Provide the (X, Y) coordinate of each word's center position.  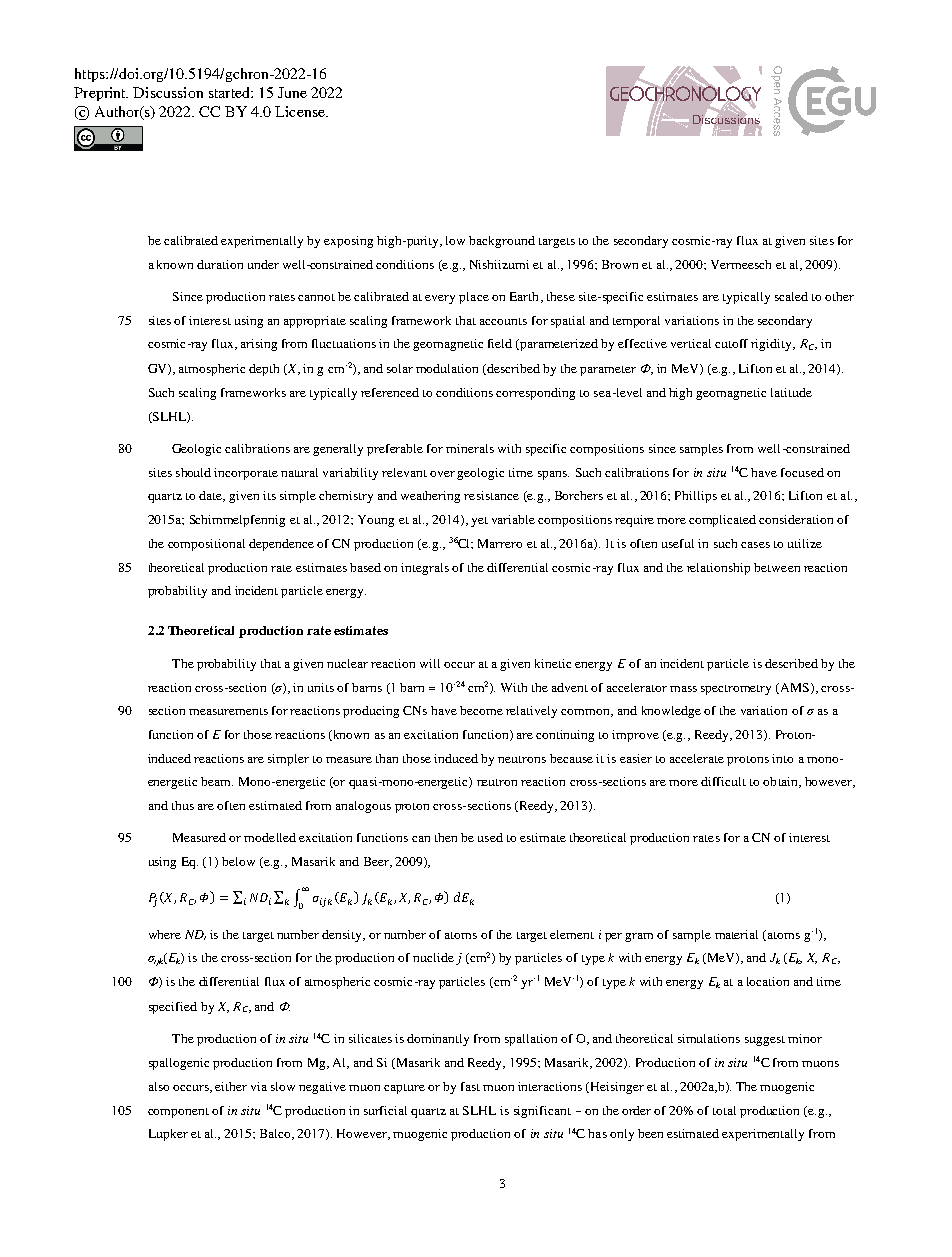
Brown (620, 264)
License (301, 111)
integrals (425, 569)
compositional (206, 545)
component (178, 1113)
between (777, 567)
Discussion (168, 92)
